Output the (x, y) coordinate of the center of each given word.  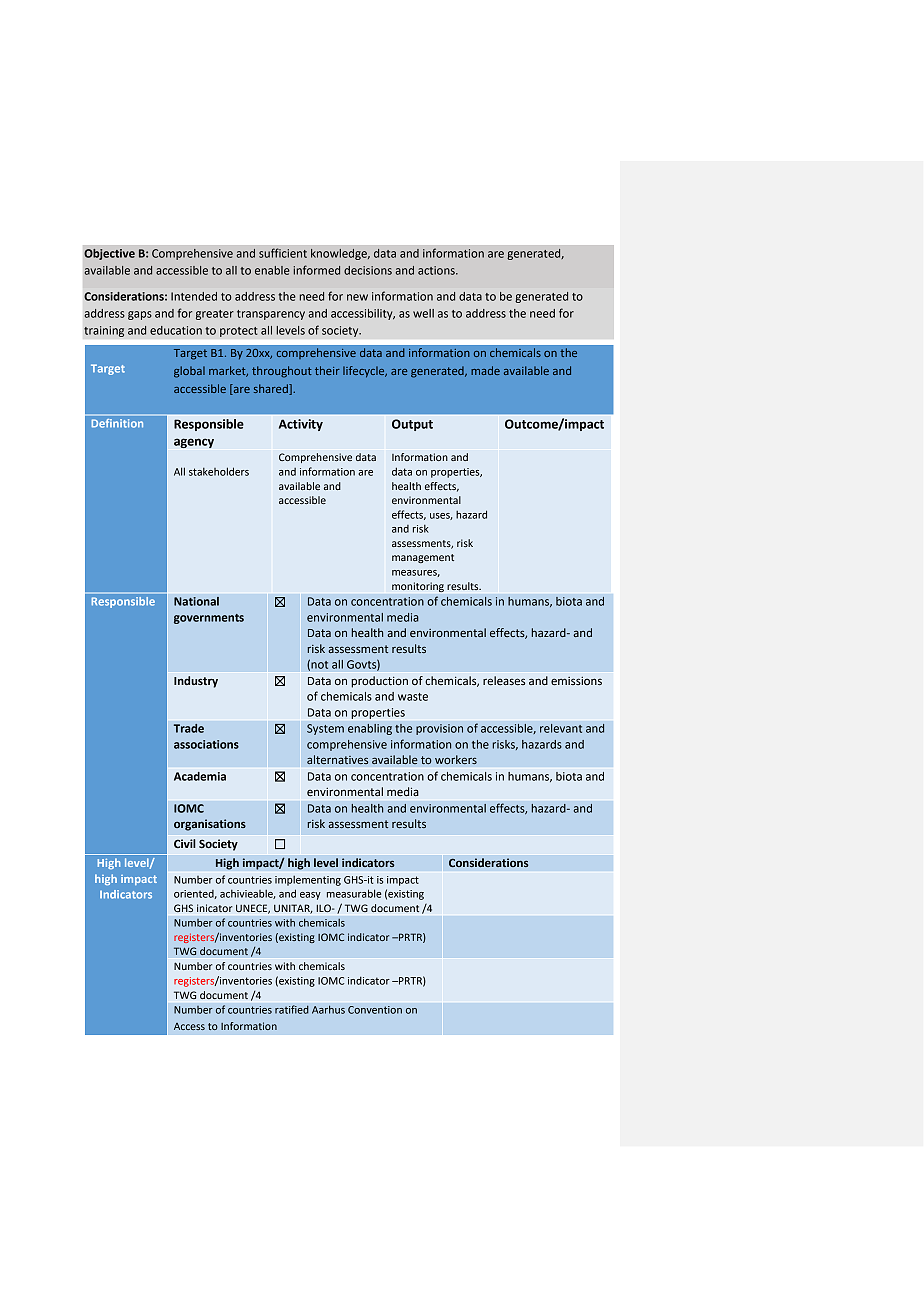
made (485, 370)
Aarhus (328, 1009)
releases (504, 680)
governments (209, 619)
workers (456, 760)
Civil (185, 843)
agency (194, 443)
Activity (301, 425)
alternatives (337, 760)
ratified (292, 1009)
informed (317, 270)
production (379, 682)
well (423, 313)
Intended (194, 296)
